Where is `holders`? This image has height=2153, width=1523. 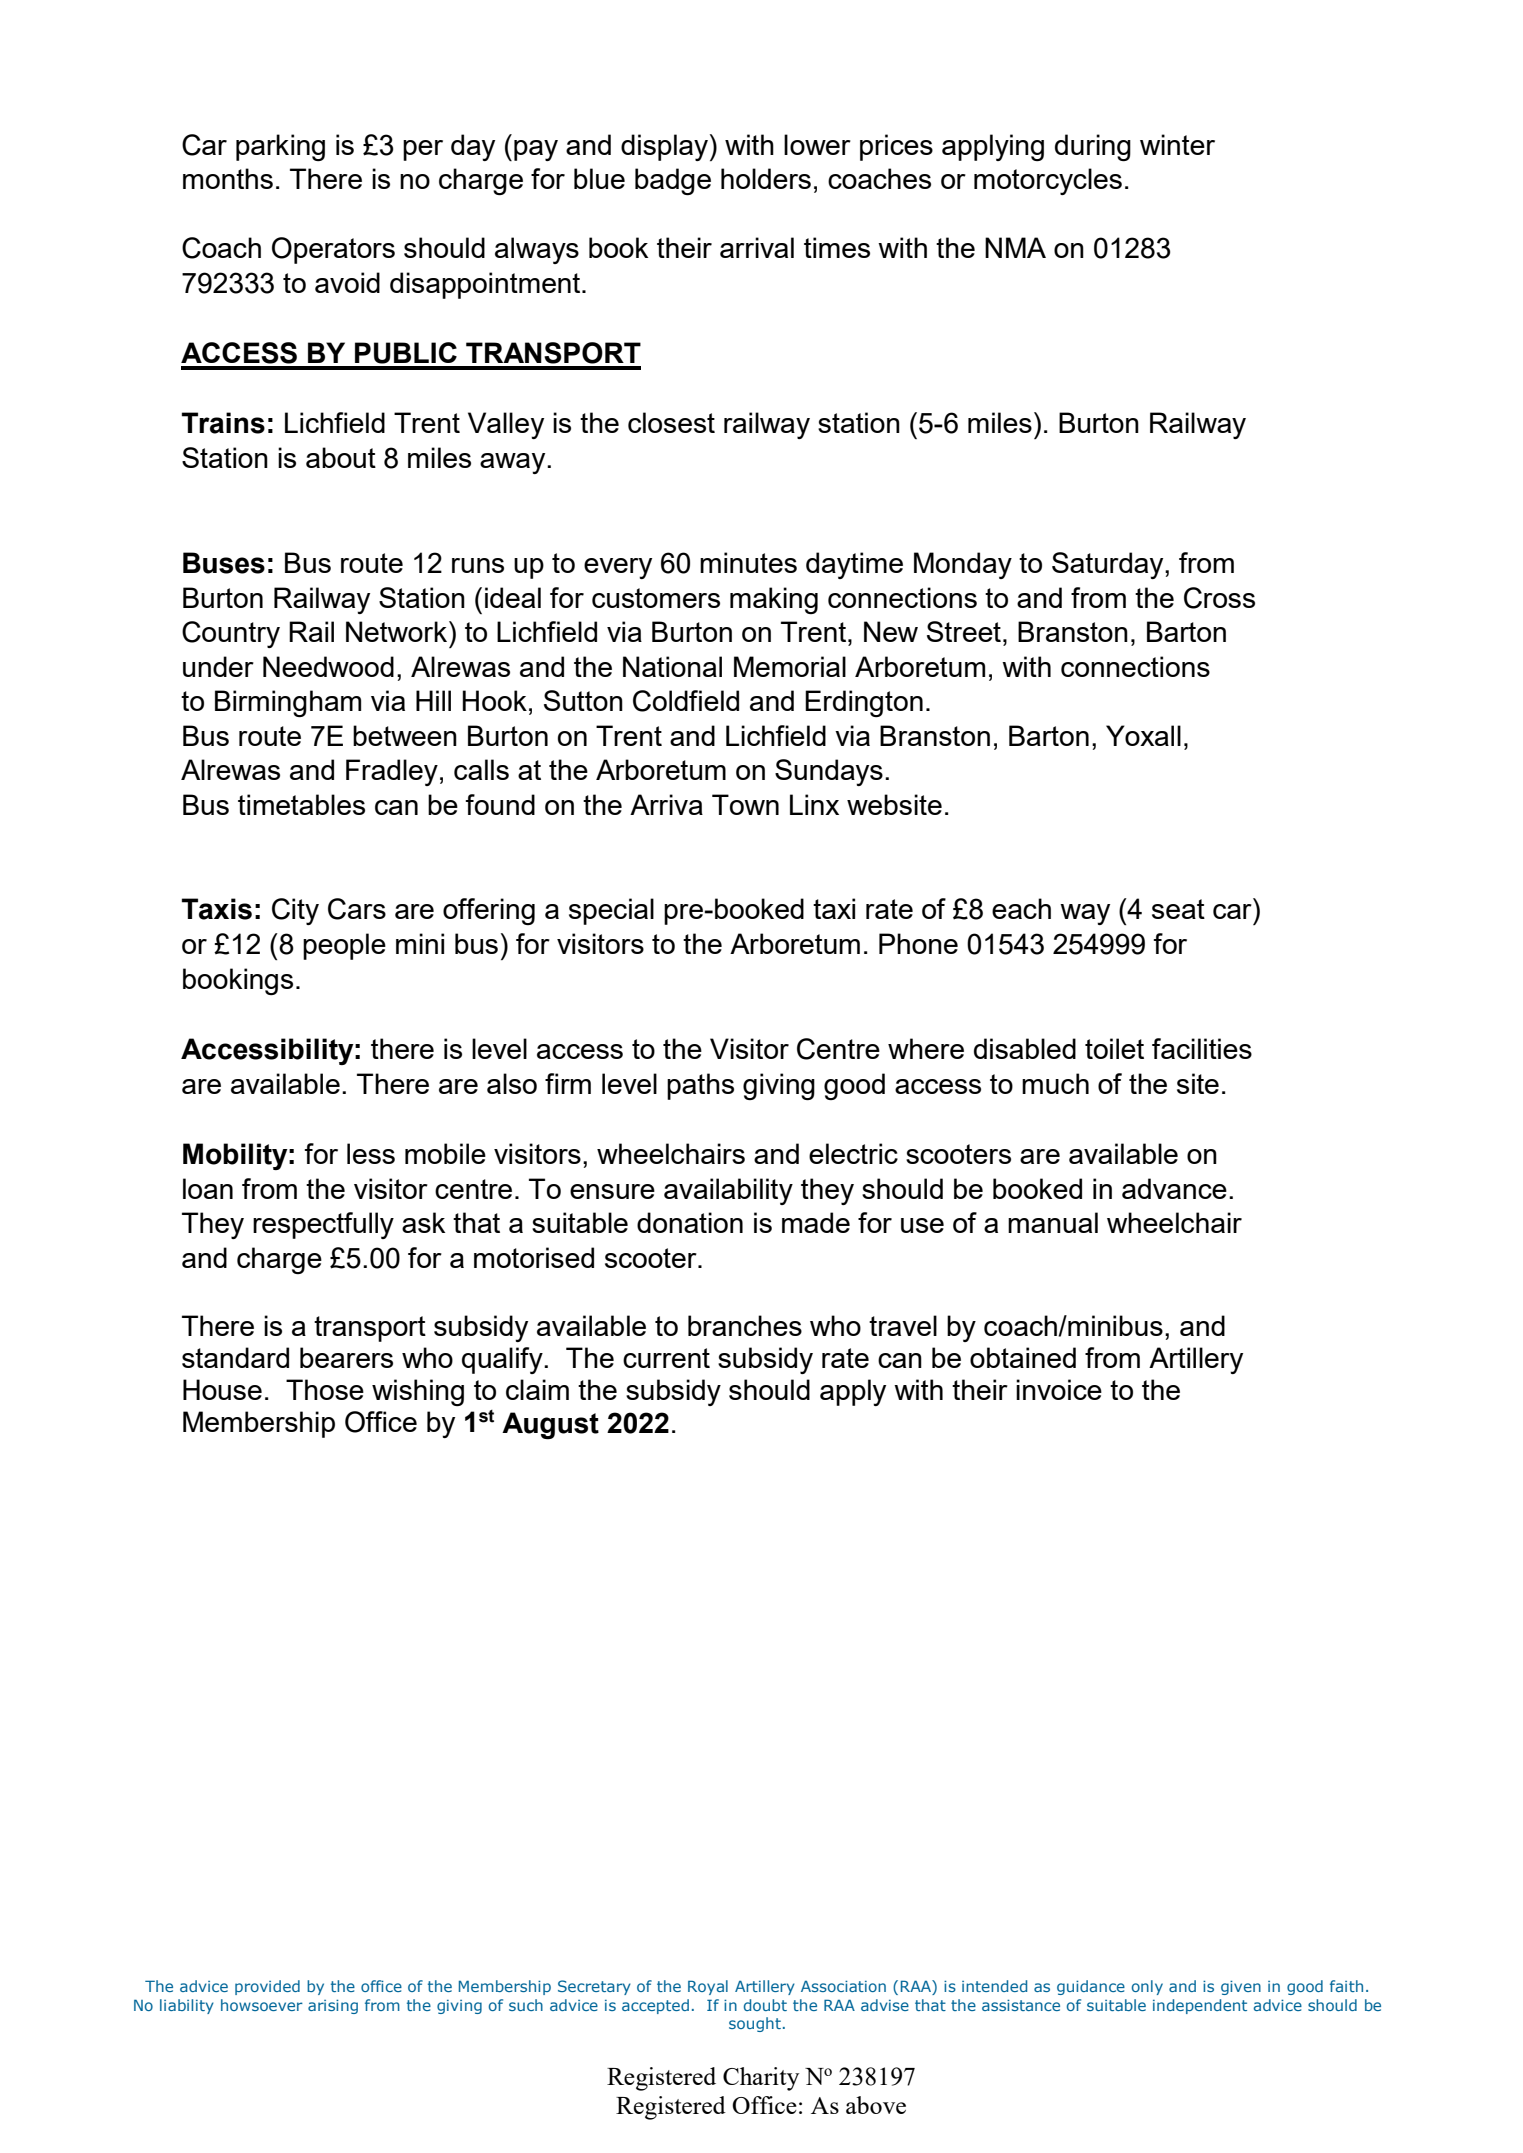 holders is located at coordinates (766, 178).
